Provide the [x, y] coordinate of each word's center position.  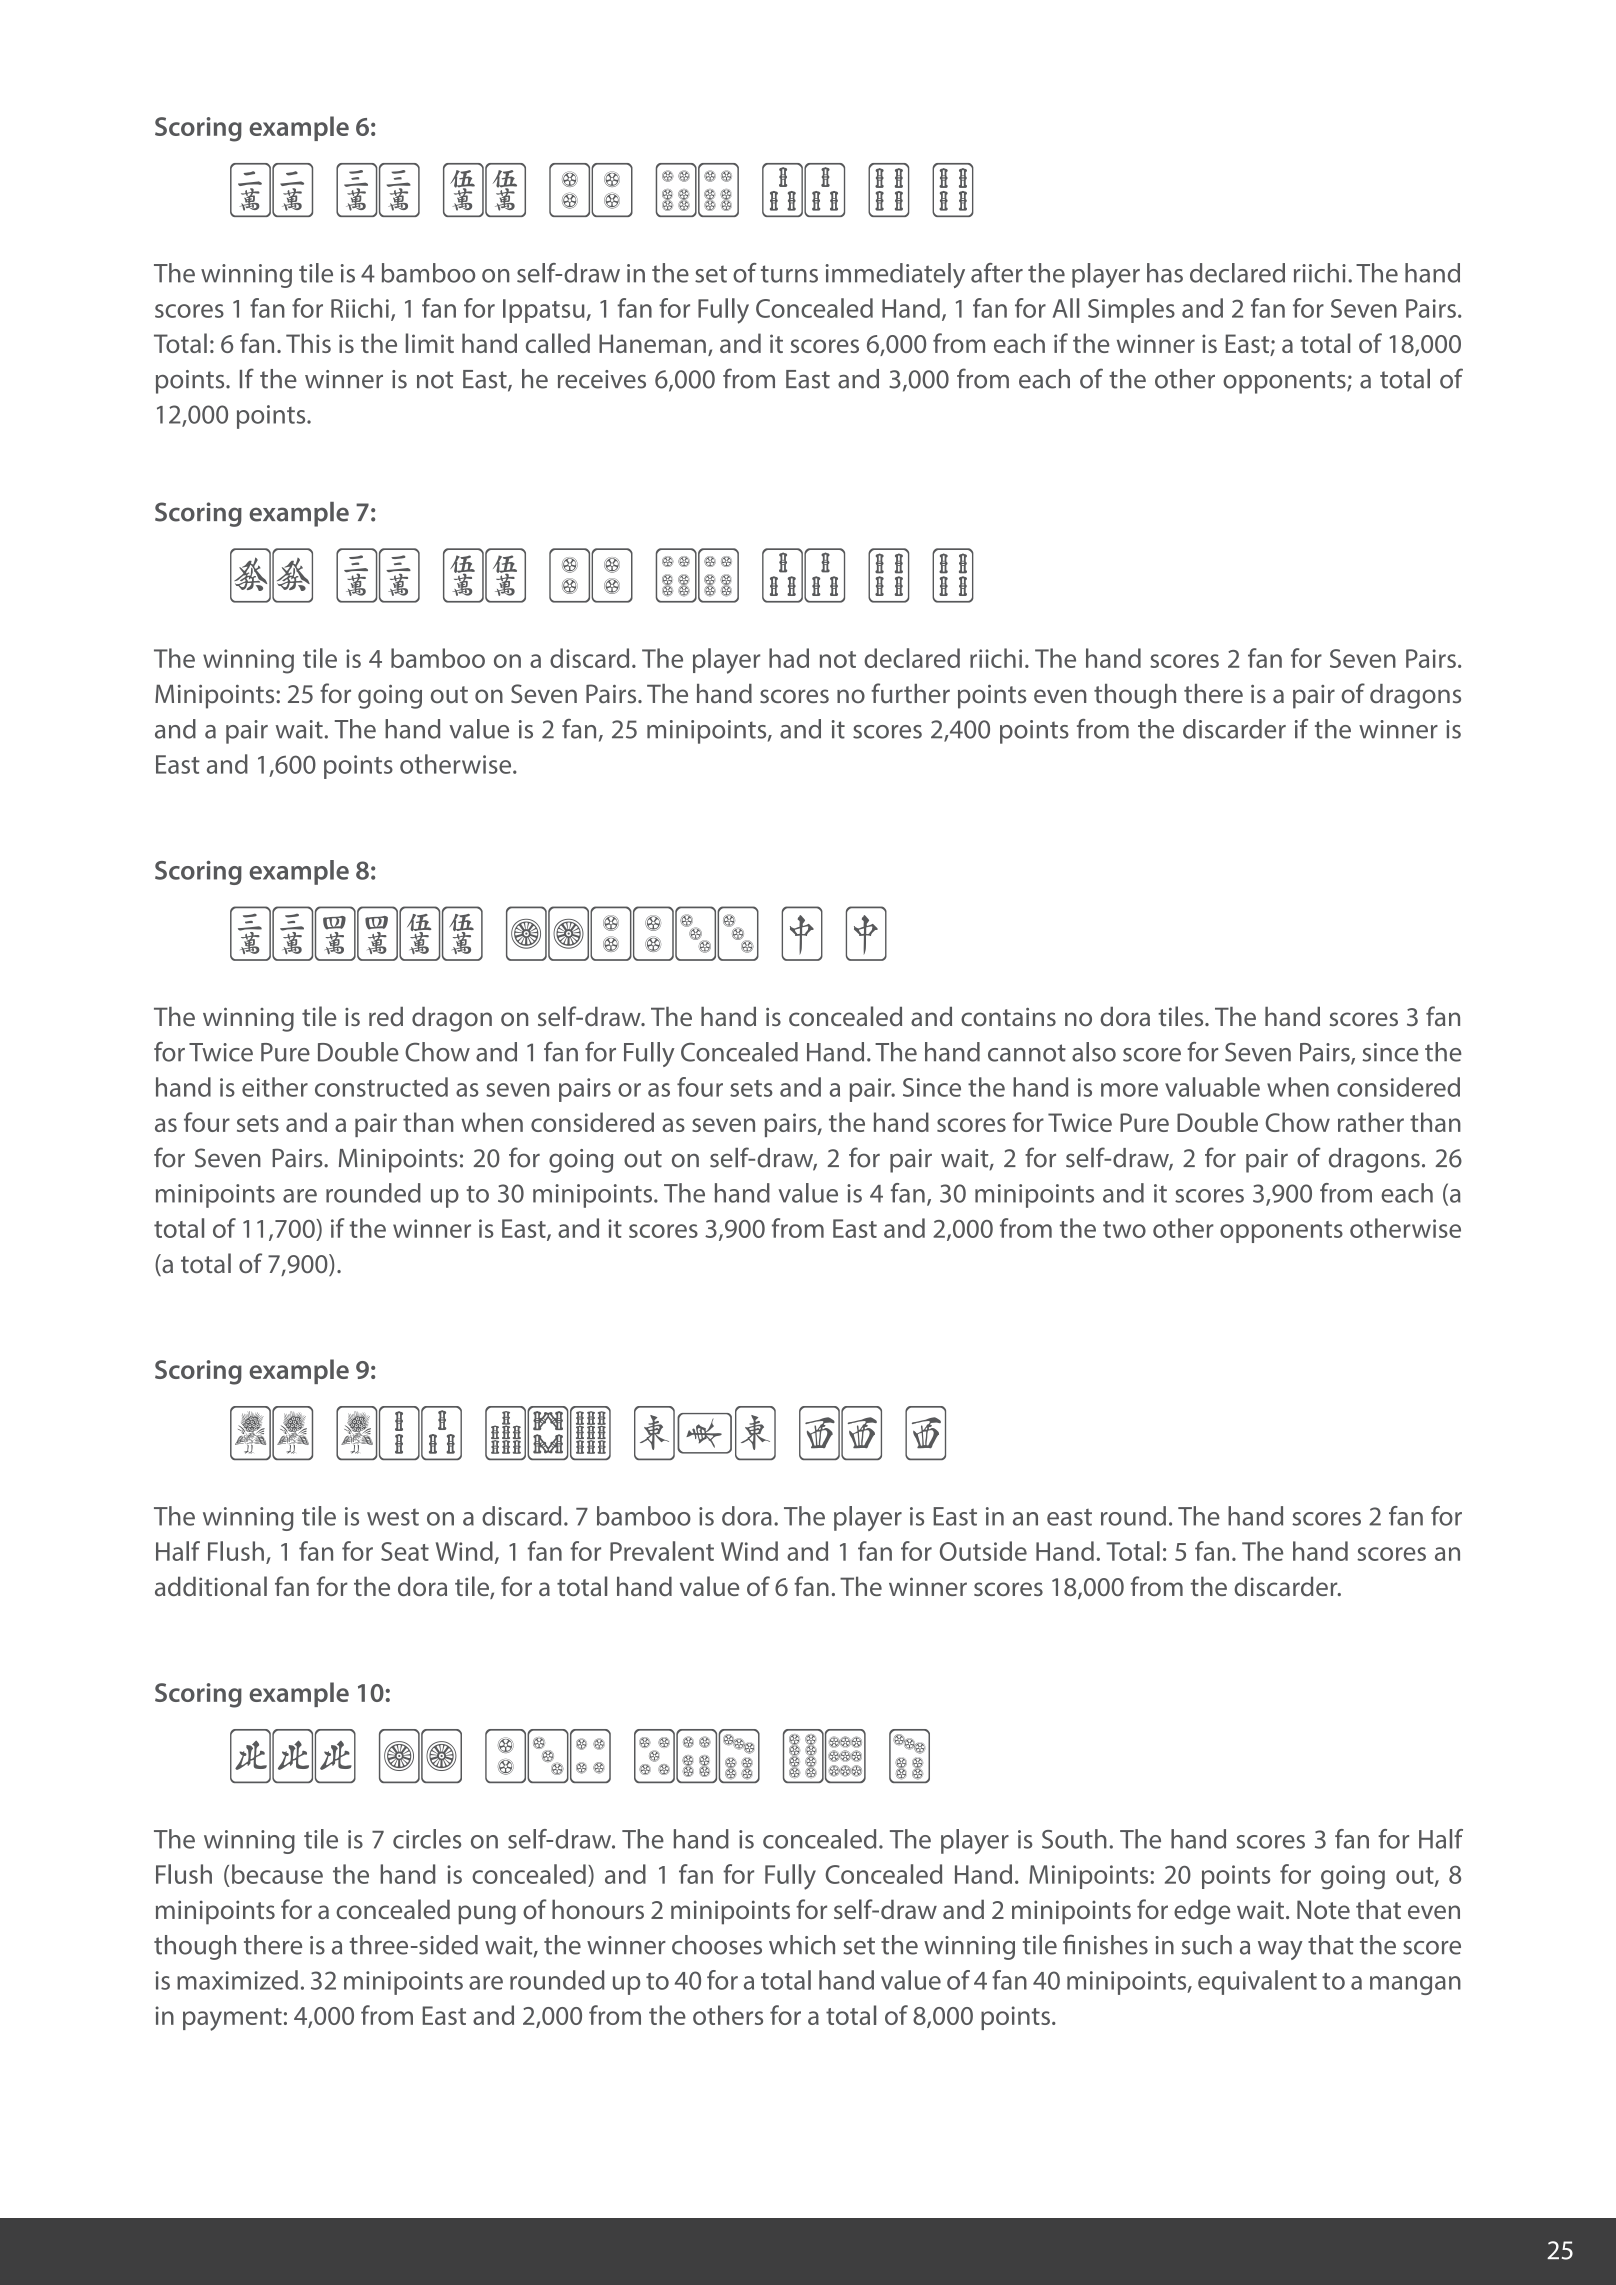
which [802, 1945]
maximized [237, 1980]
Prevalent [662, 1551]
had [789, 658]
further [910, 693]
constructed [381, 1087]
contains [1008, 1017]
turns [789, 274]
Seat [405, 1551]
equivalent [1257, 1982]
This [308, 343]
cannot [1027, 1053]
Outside [983, 1551]
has [1165, 273]
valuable [1212, 1087]
